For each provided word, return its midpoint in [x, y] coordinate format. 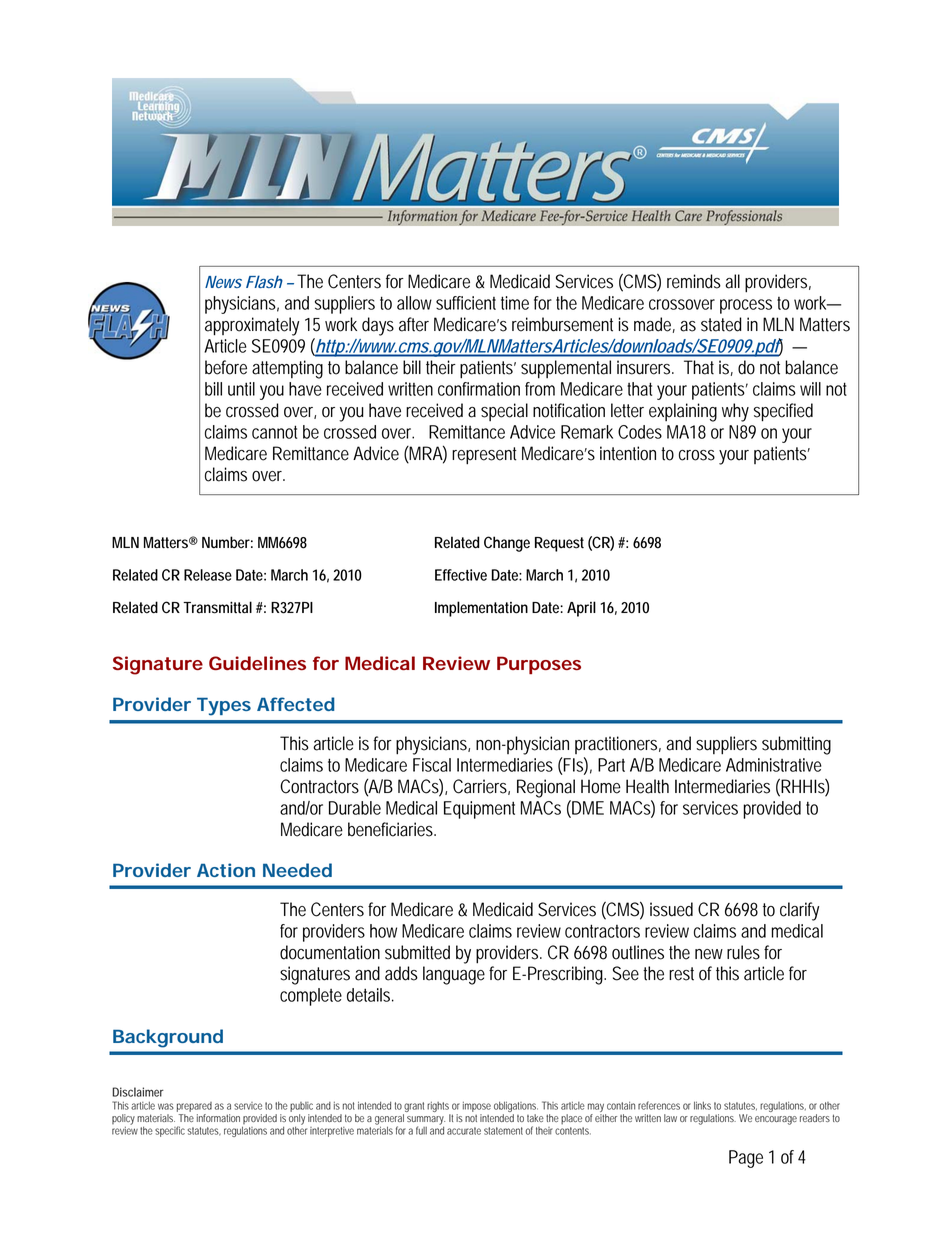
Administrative [774, 765]
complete [311, 997]
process [746, 306]
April [581, 609]
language [454, 975]
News [223, 282]
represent [484, 456]
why [735, 412]
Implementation [481, 609]
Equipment [479, 810]
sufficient [466, 303]
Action [226, 870]
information [218, 1118]
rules [743, 952]
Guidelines [257, 663]
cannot [274, 432]
